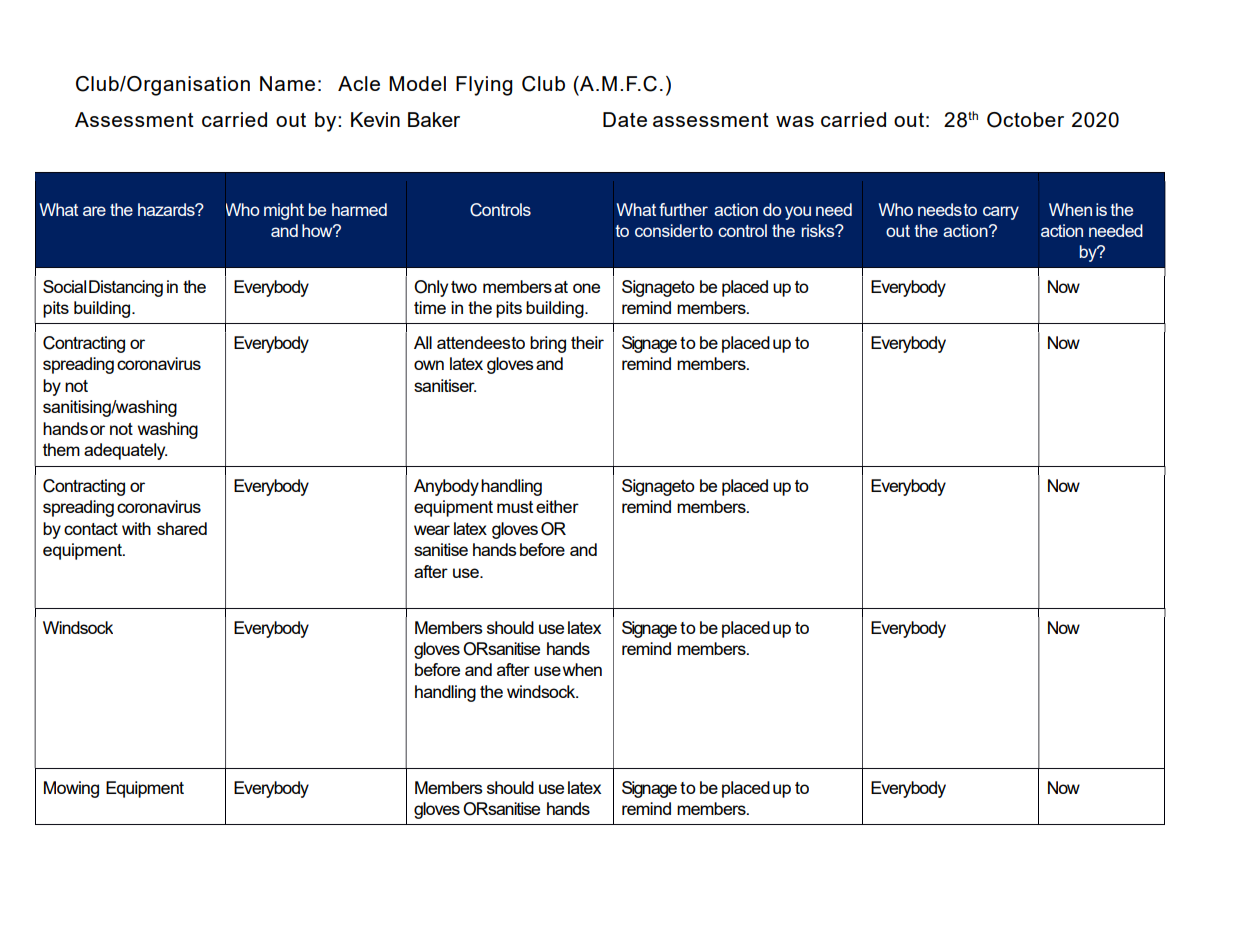  Describe the element at coordinates (125, 451) in the page. I see `adequately` at that location.
